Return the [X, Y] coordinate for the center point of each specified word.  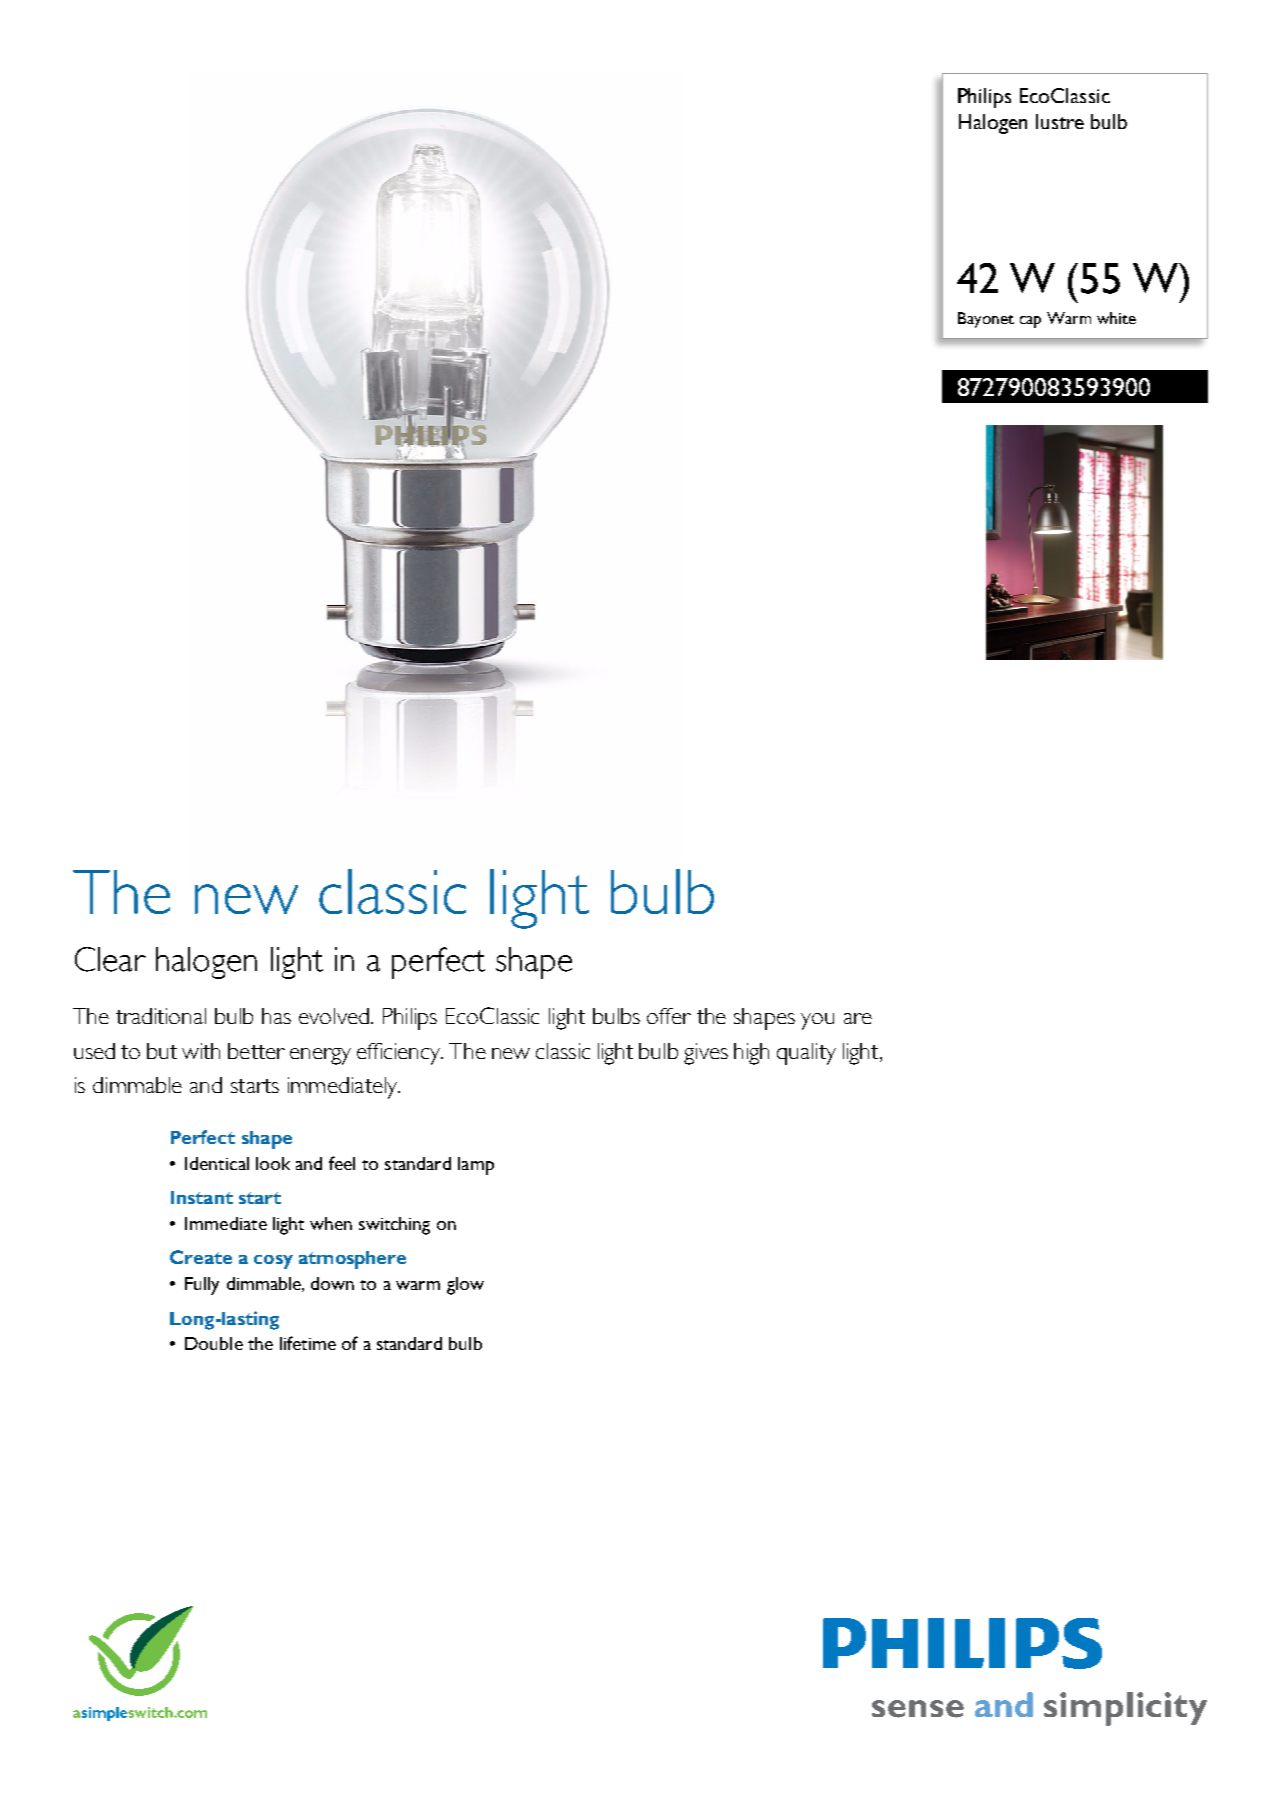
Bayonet [986, 320]
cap [1030, 322]
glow [465, 1286]
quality [806, 1054]
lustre [1060, 121]
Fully [202, 1286]
